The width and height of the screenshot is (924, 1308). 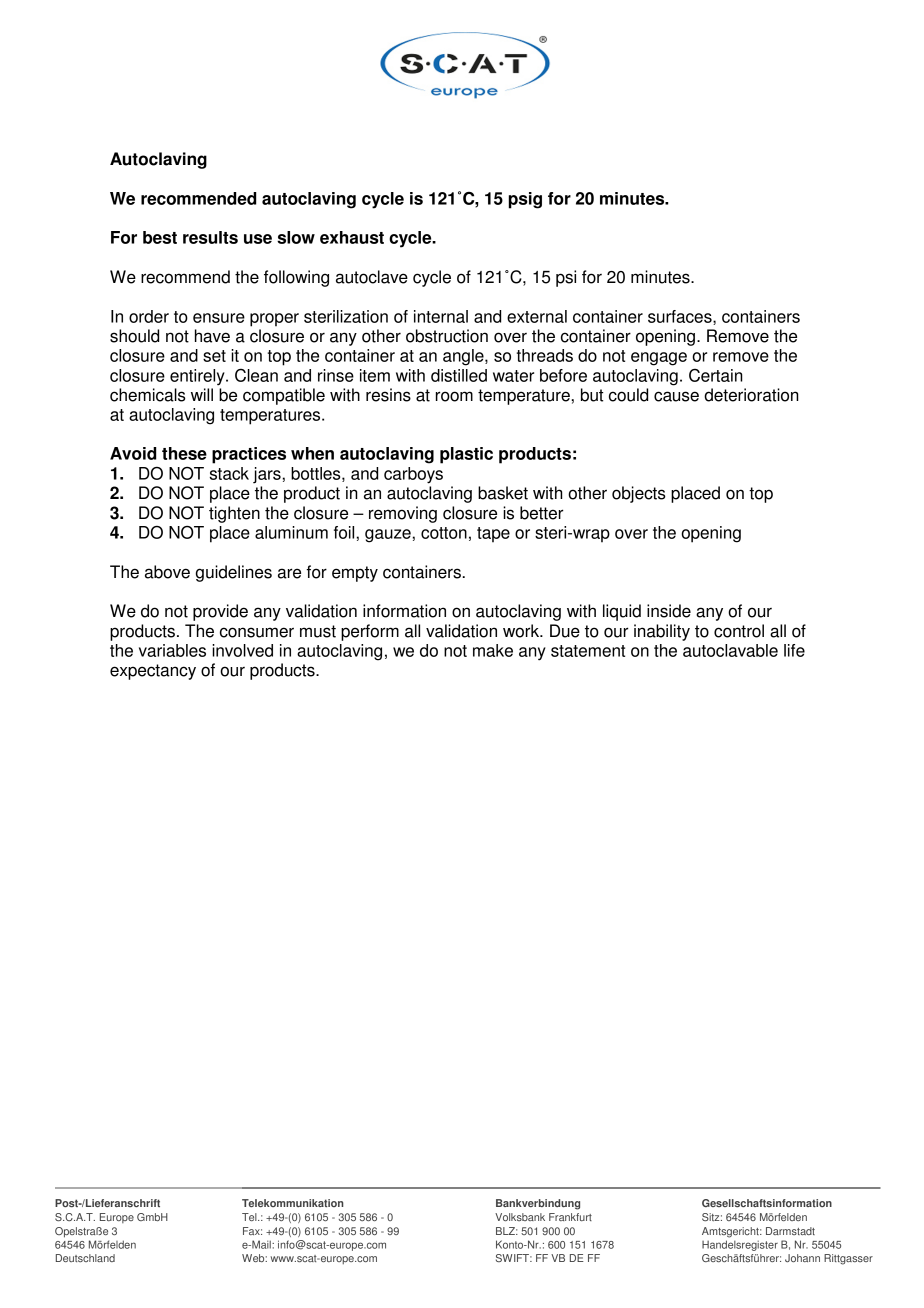 I want to click on best, so click(x=160, y=237).
